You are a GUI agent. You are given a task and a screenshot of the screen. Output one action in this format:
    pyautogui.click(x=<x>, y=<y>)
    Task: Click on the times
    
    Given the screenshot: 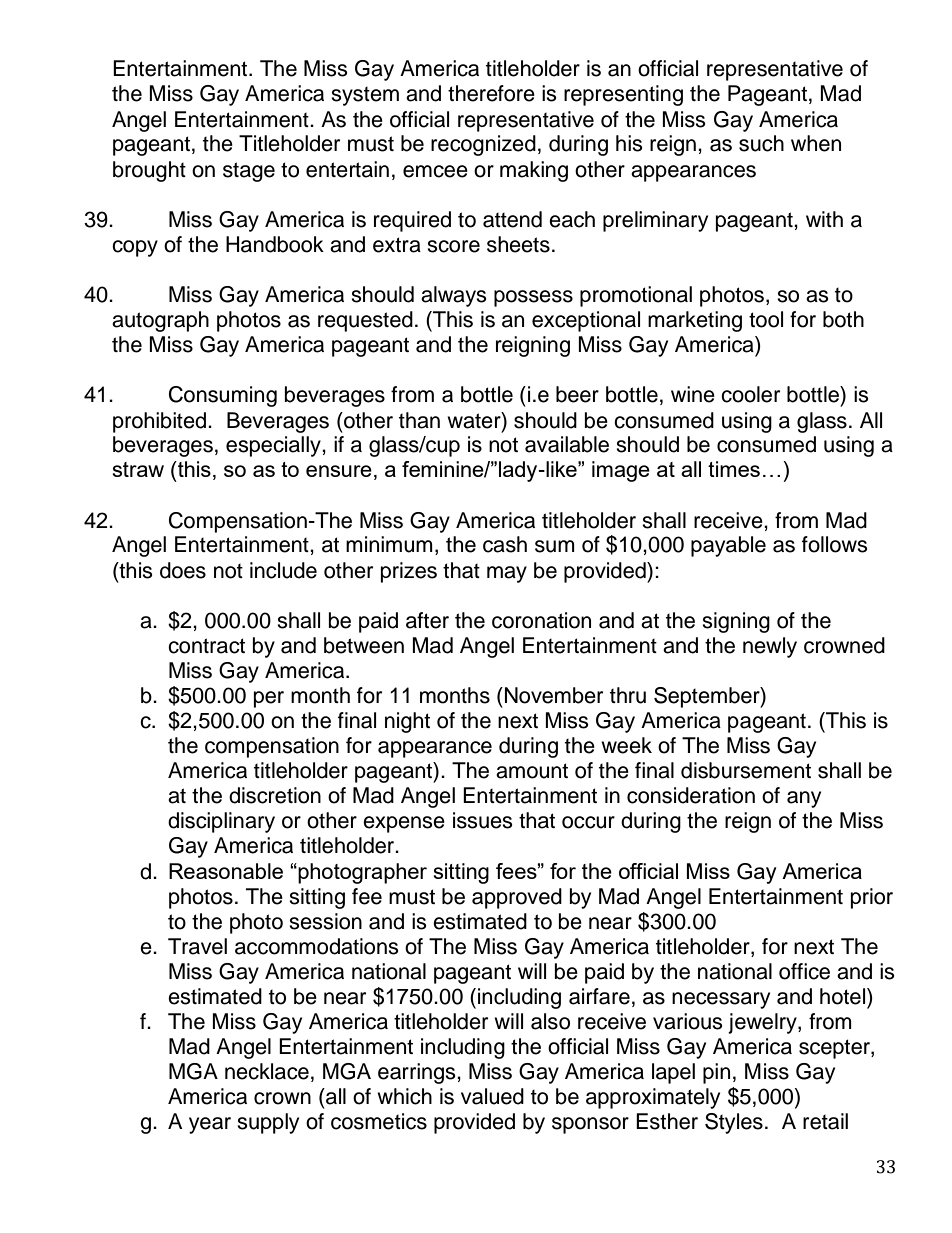 What is the action you would take?
    pyautogui.click(x=734, y=469)
